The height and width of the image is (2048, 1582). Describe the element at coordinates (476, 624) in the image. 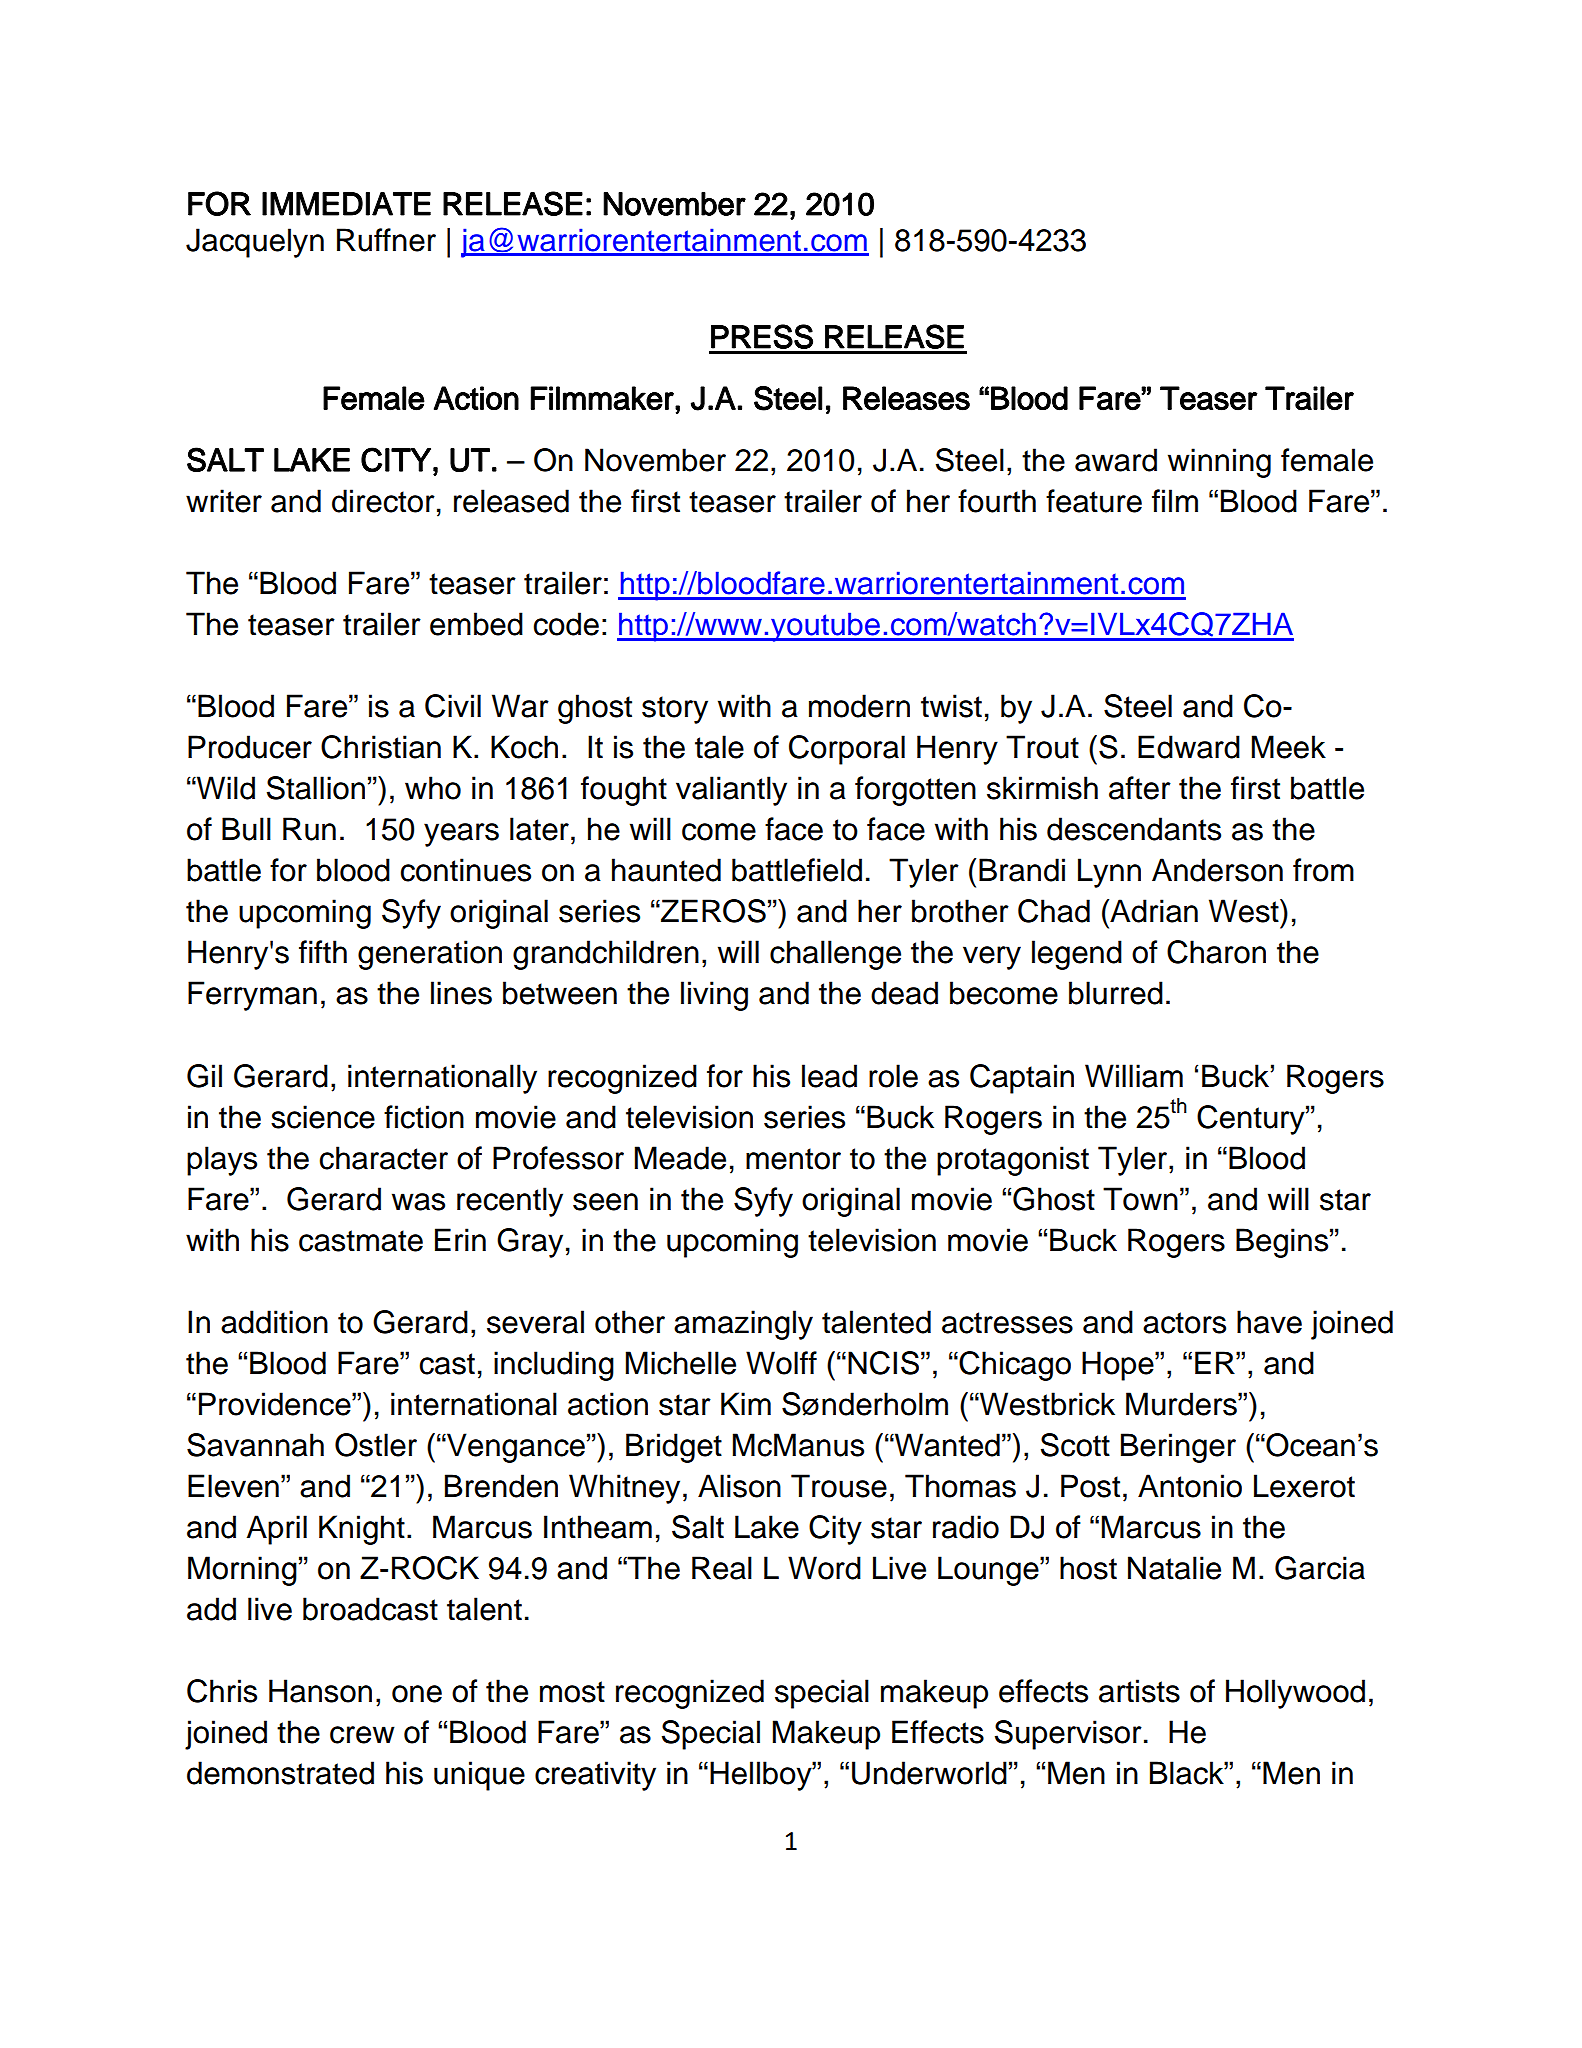

I see `embed` at that location.
